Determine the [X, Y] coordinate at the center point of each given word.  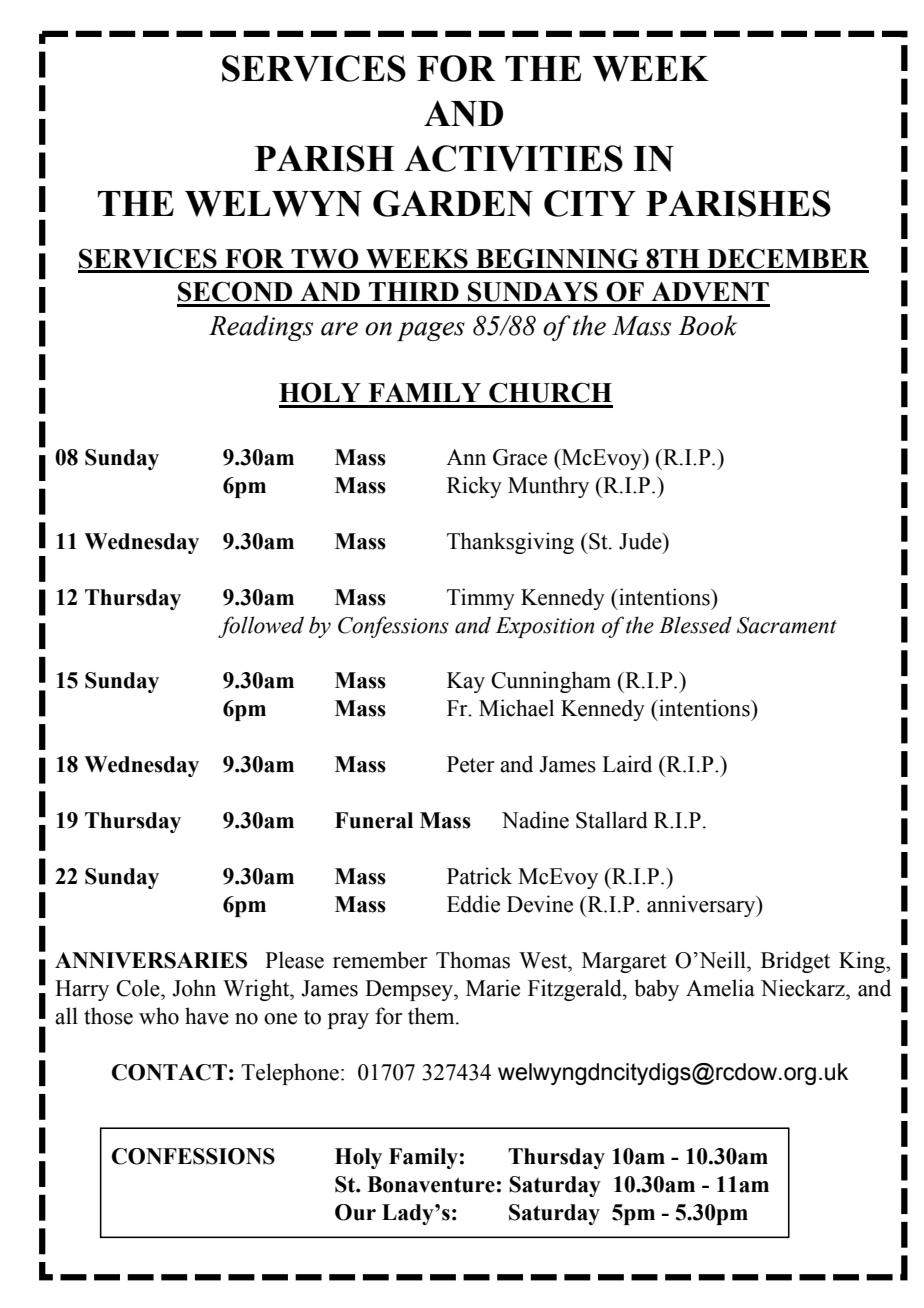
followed [261, 627]
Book [707, 325]
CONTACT [169, 1072]
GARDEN [453, 203]
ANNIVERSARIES [151, 960]
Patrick [479, 876]
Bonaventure [431, 1184]
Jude [641, 541]
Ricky [474, 487]
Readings [261, 328]
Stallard [612, 820]
